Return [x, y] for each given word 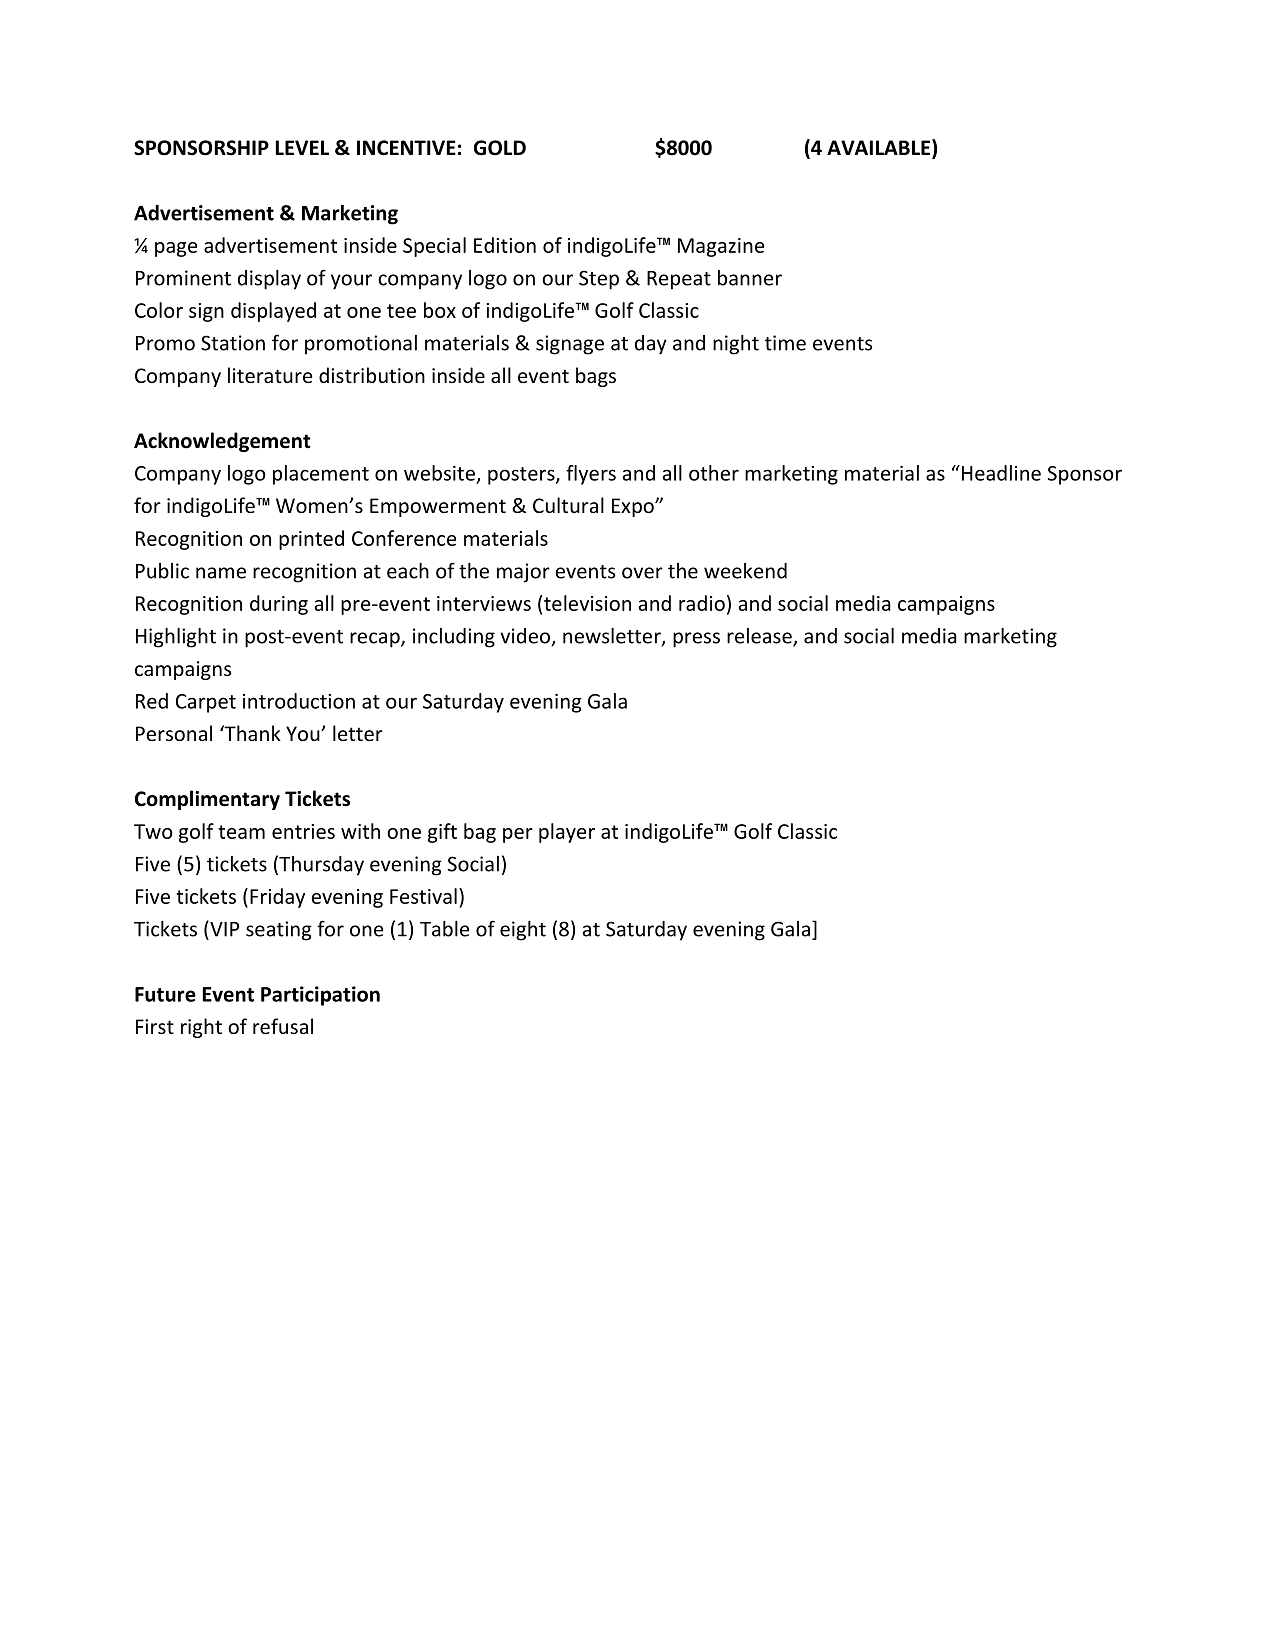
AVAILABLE [880, 148]
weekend [745, 571]
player [567, 833]
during [279, 605]
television [587, 603]
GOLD [500, 148]
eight [523, 931]
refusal [283, 1026]
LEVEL [302, 147]
